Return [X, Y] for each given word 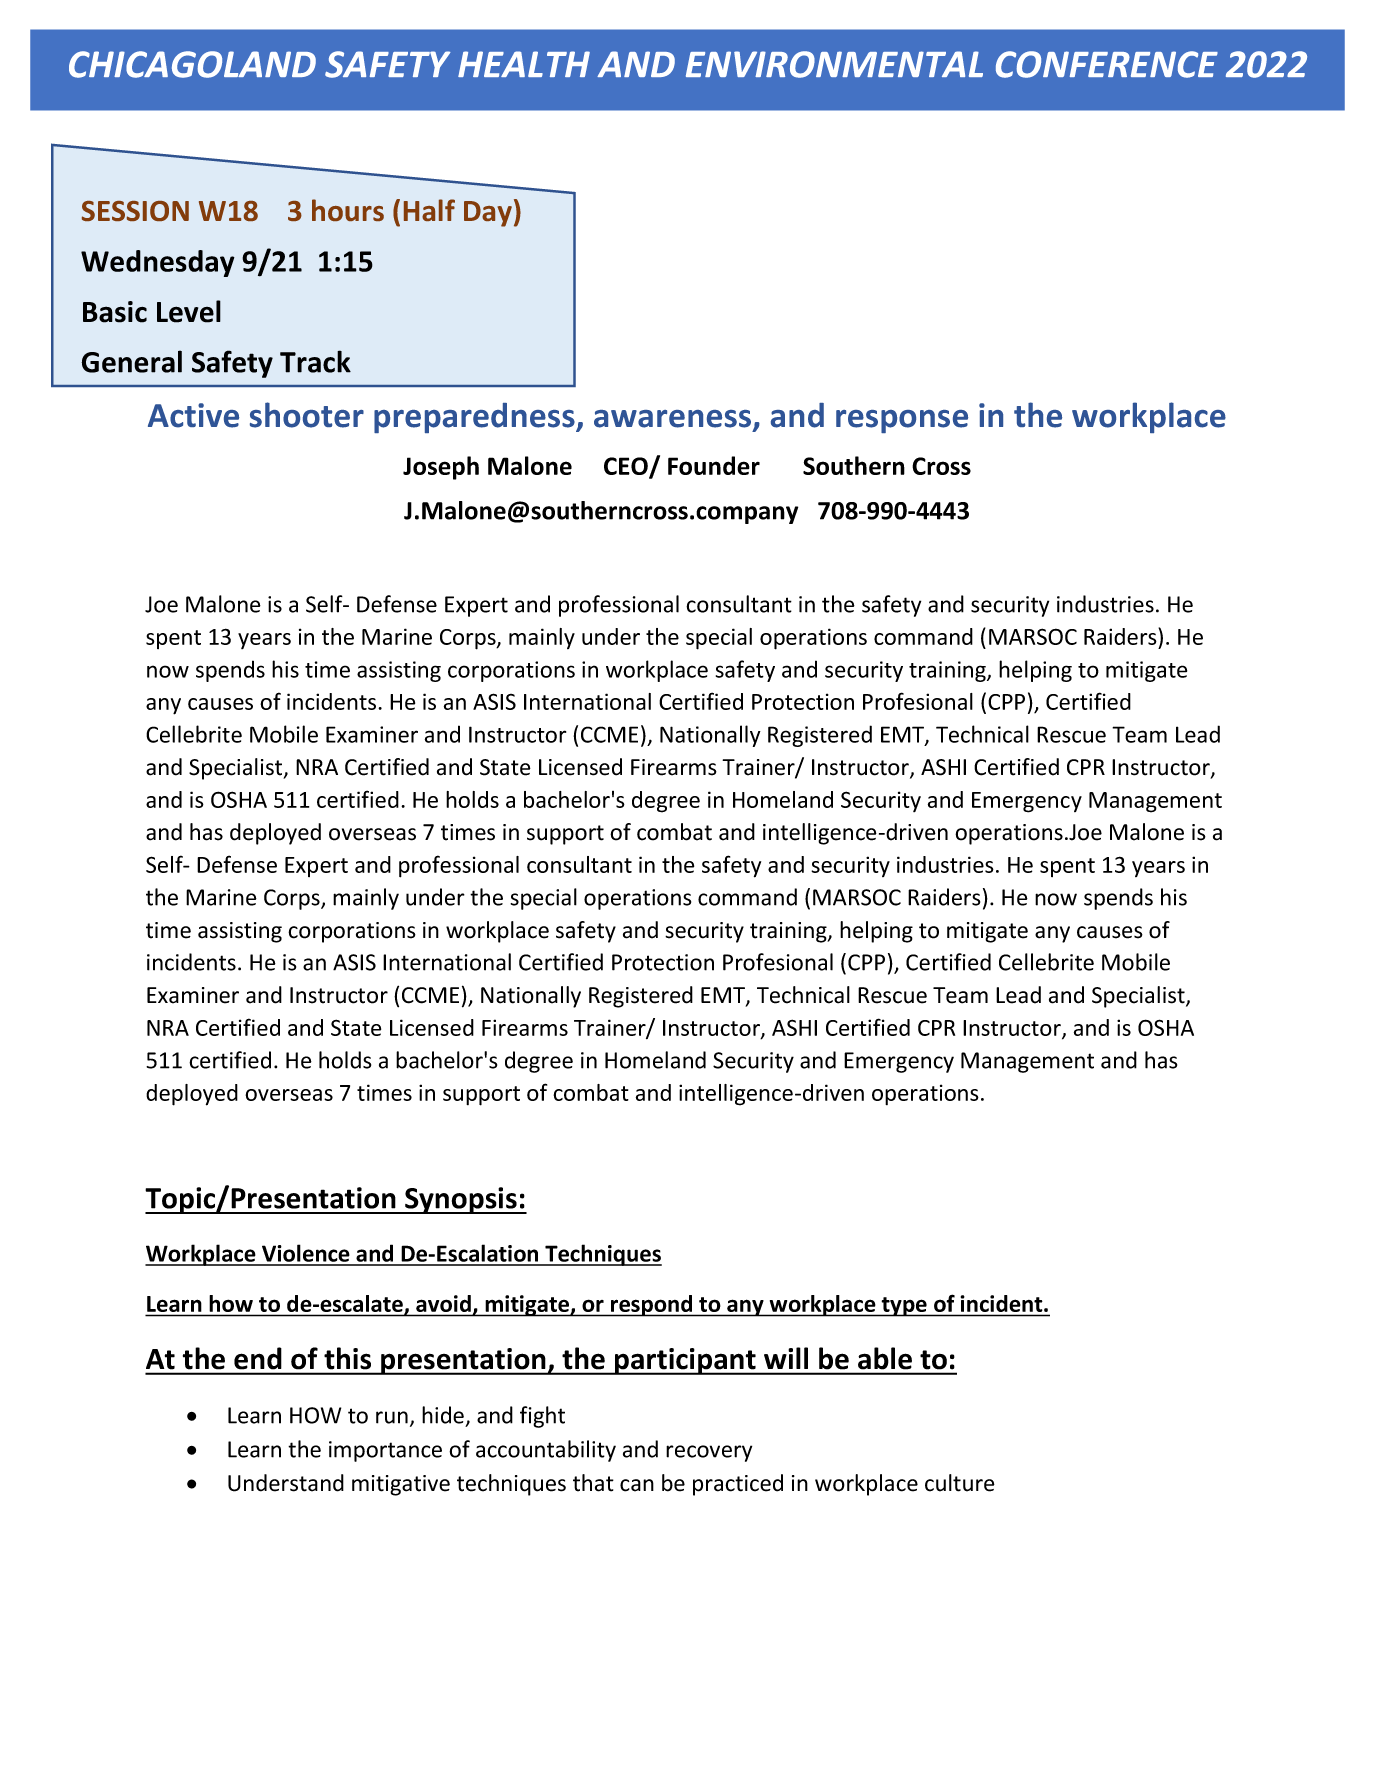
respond [652, 1306]
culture [960, 1483]
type [904, 1307]
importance [385, 1451]
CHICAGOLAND [192, 64]
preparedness [475, 418]
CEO [627, 467]
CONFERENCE [1107, 64]
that [593, 1483]
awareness [674, 420]
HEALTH [524, 64]
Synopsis [461, 1200]
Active [193, 415]
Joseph [441, 468]
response [902, 421]
